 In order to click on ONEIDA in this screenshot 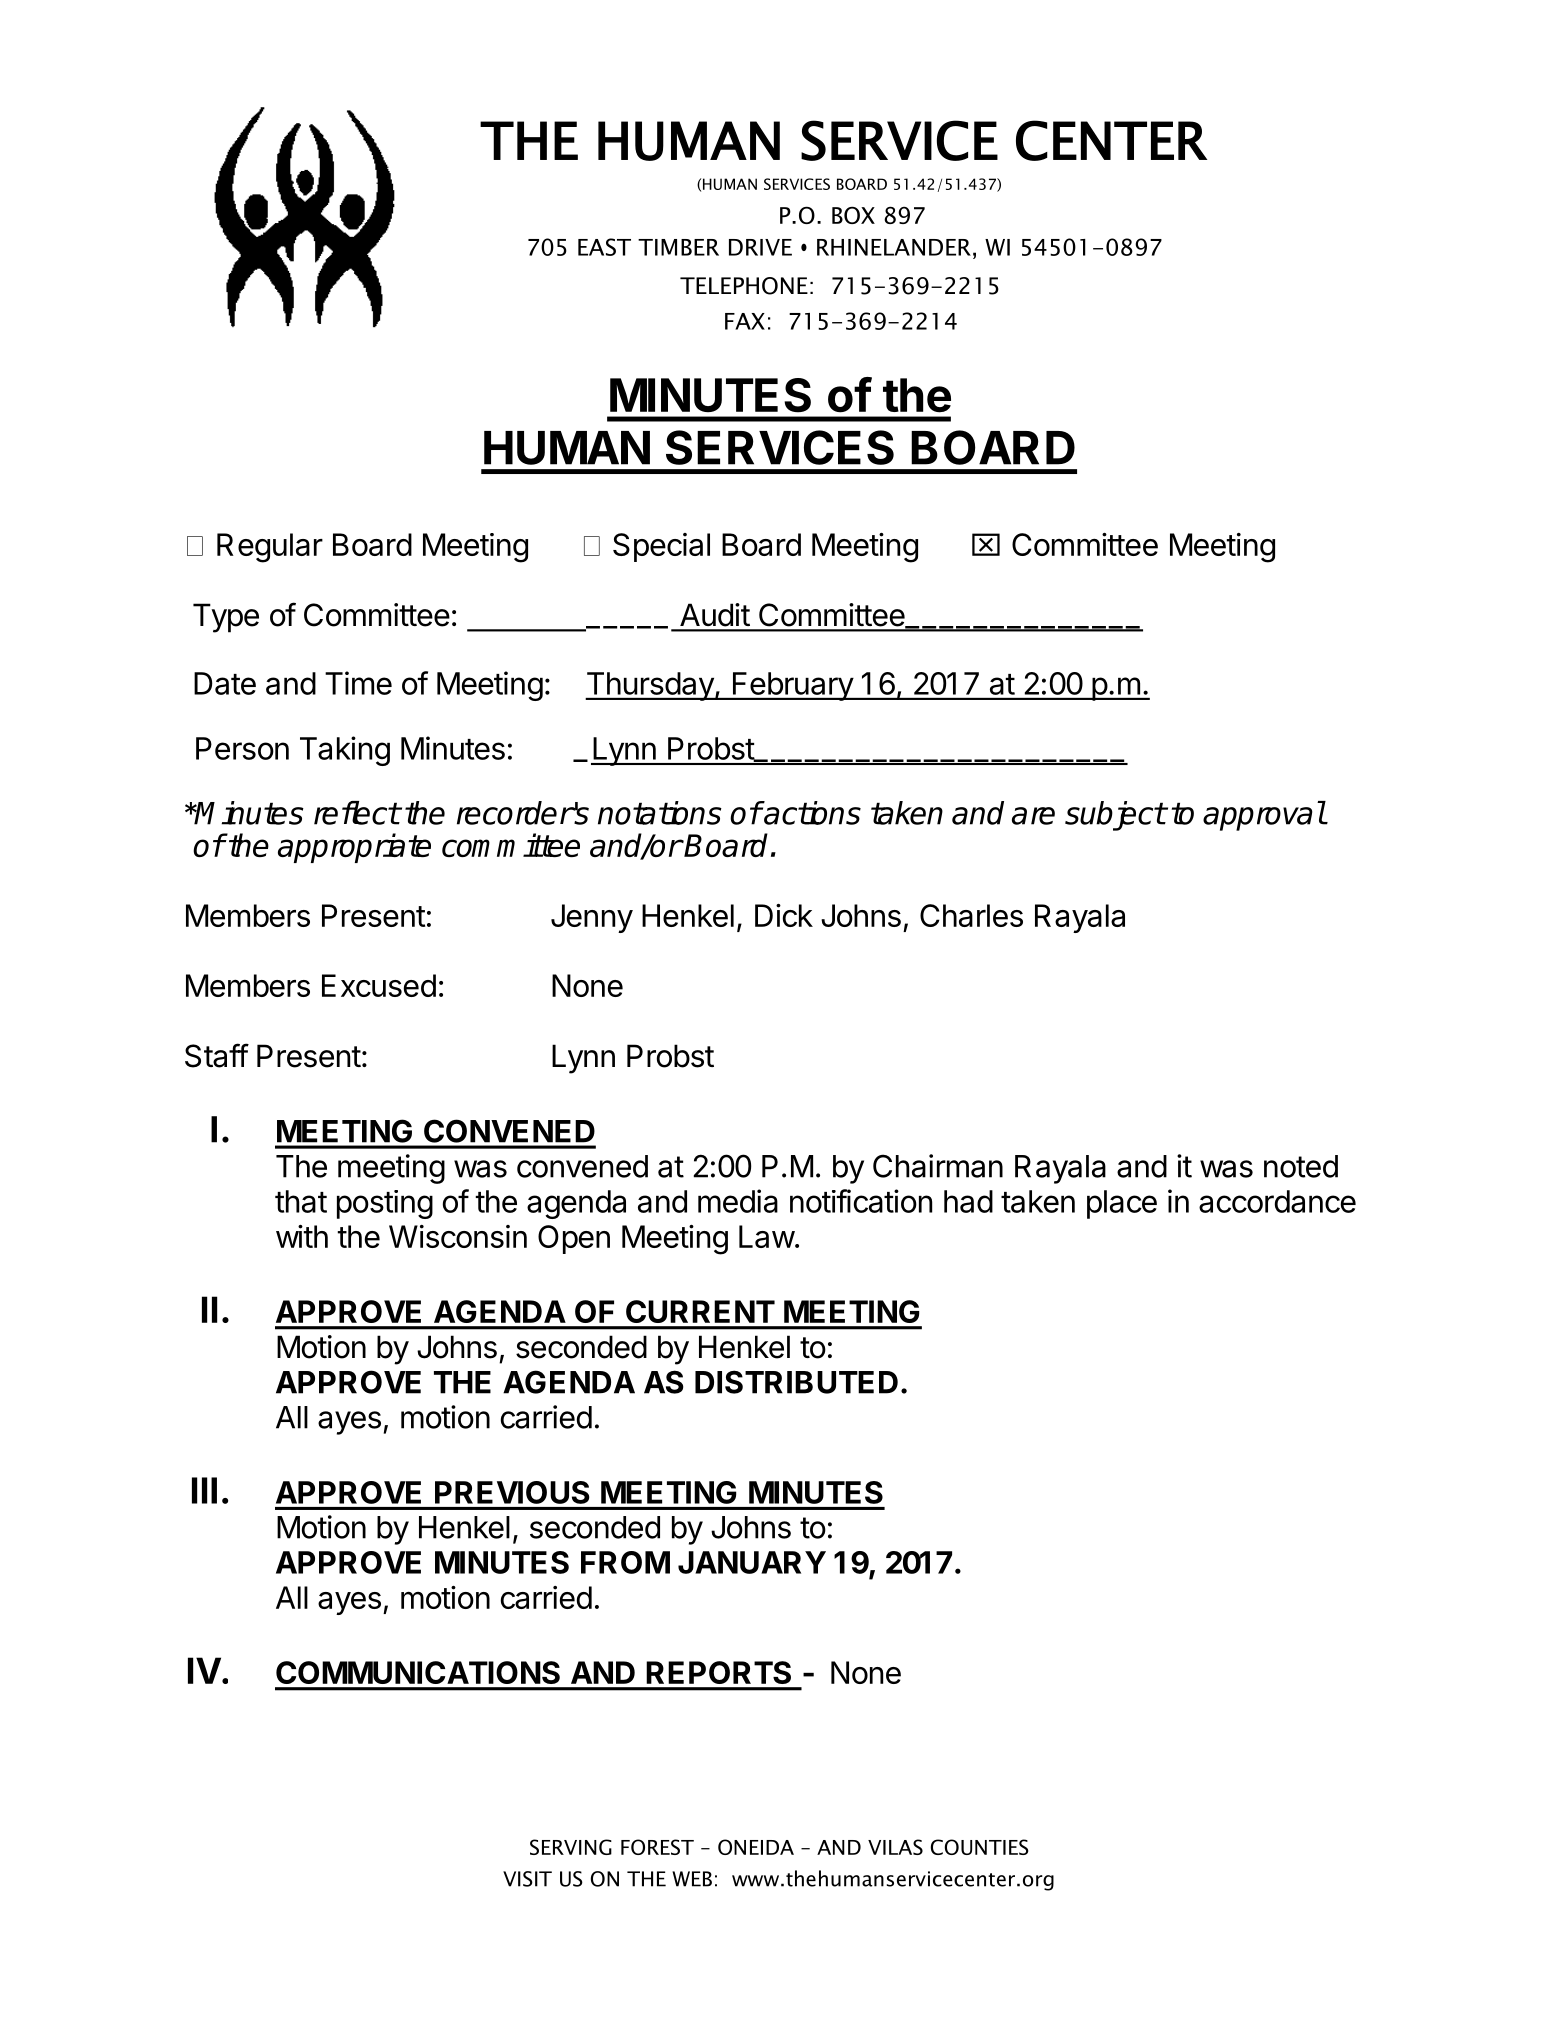, I will do `click(756, 1847)`.
